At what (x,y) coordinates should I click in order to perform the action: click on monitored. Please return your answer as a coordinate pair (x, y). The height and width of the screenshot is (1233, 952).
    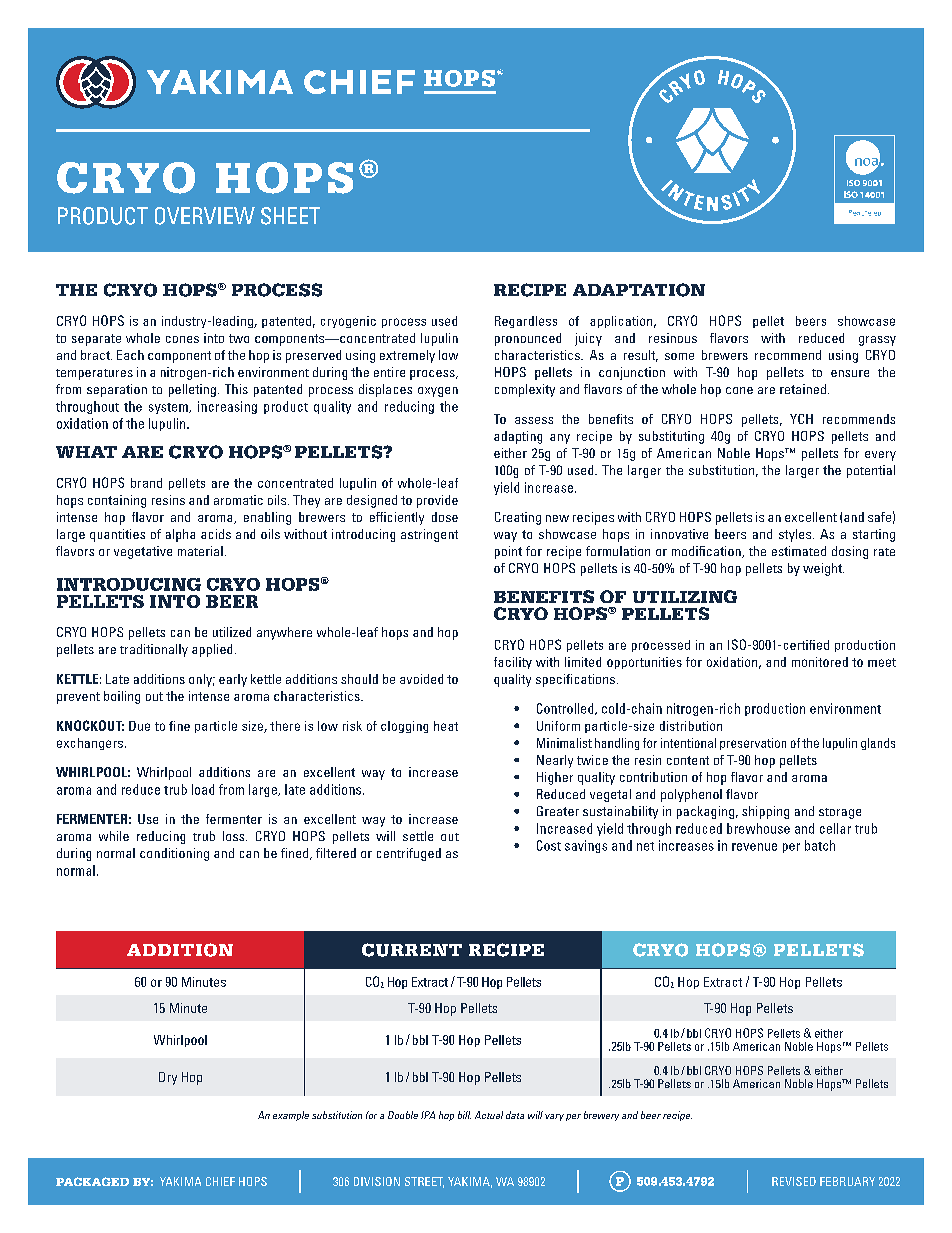
    Looking at the image, I should click on (820, 662).
